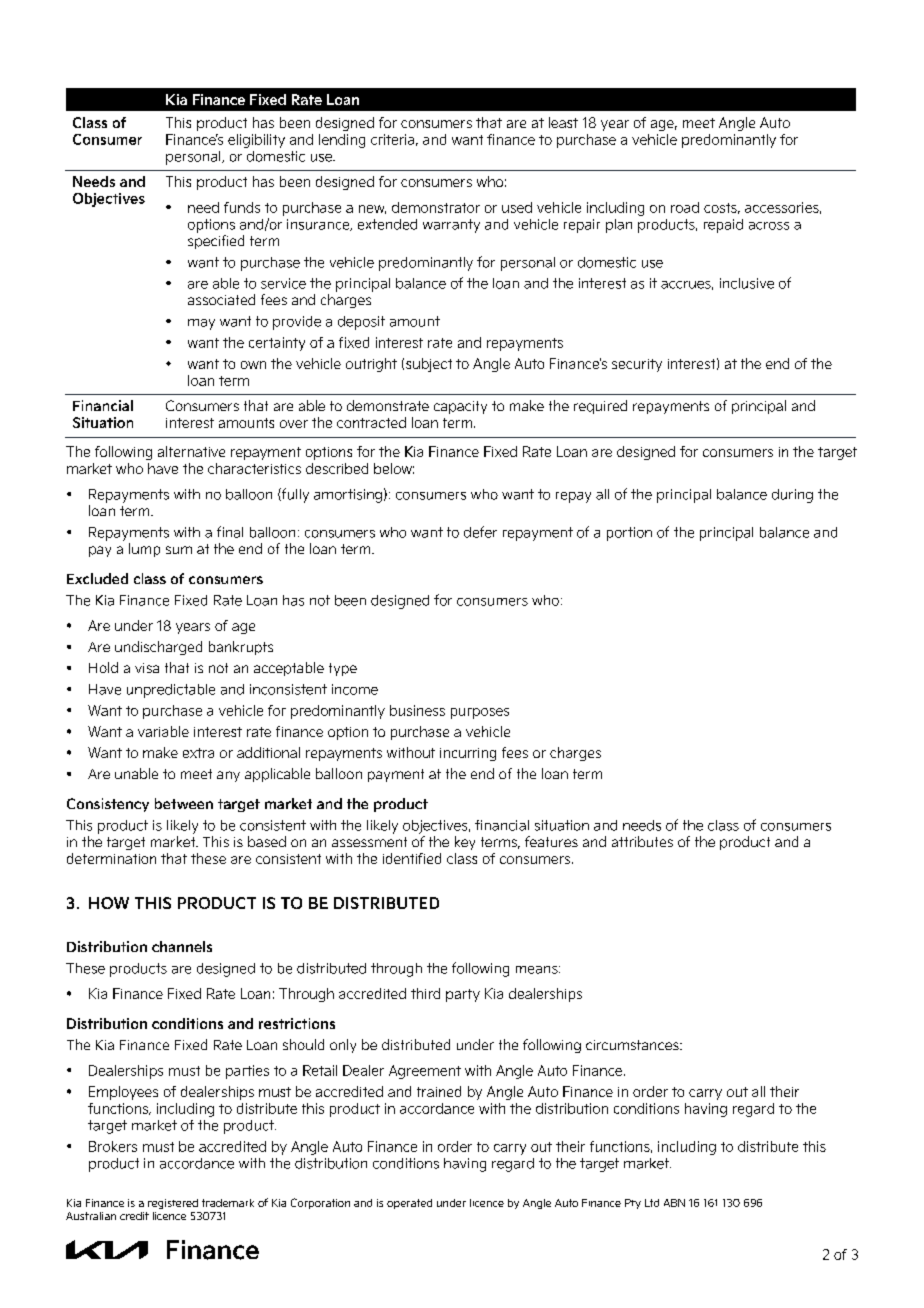  I want to click on portion, so click(629, 534).
